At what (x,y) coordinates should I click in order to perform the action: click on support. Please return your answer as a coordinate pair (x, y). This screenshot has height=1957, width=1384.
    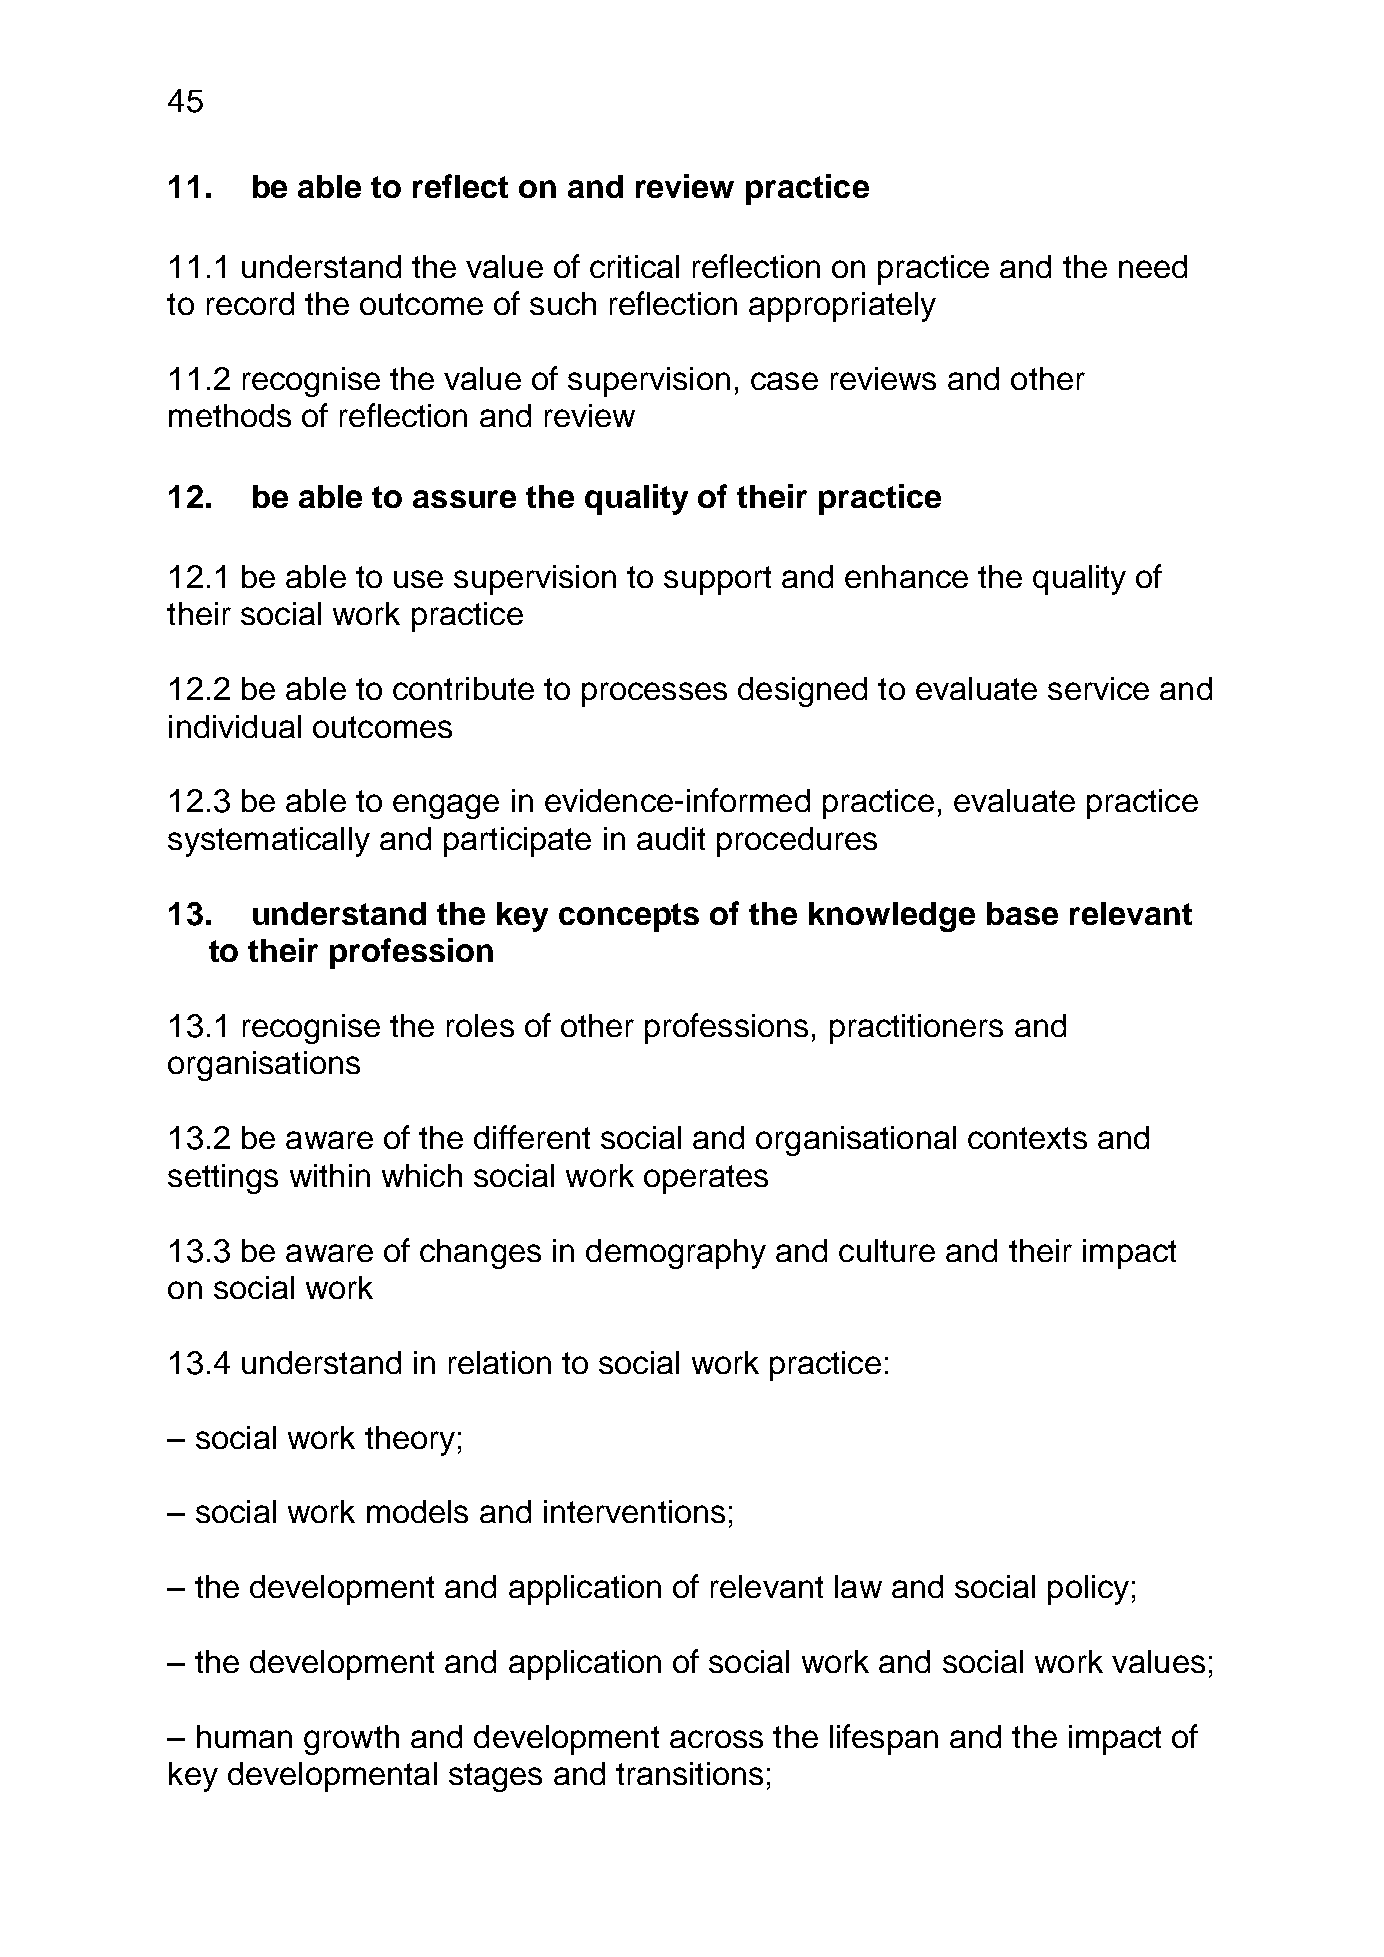
    Looking at the image, I should click on (717, 580).
